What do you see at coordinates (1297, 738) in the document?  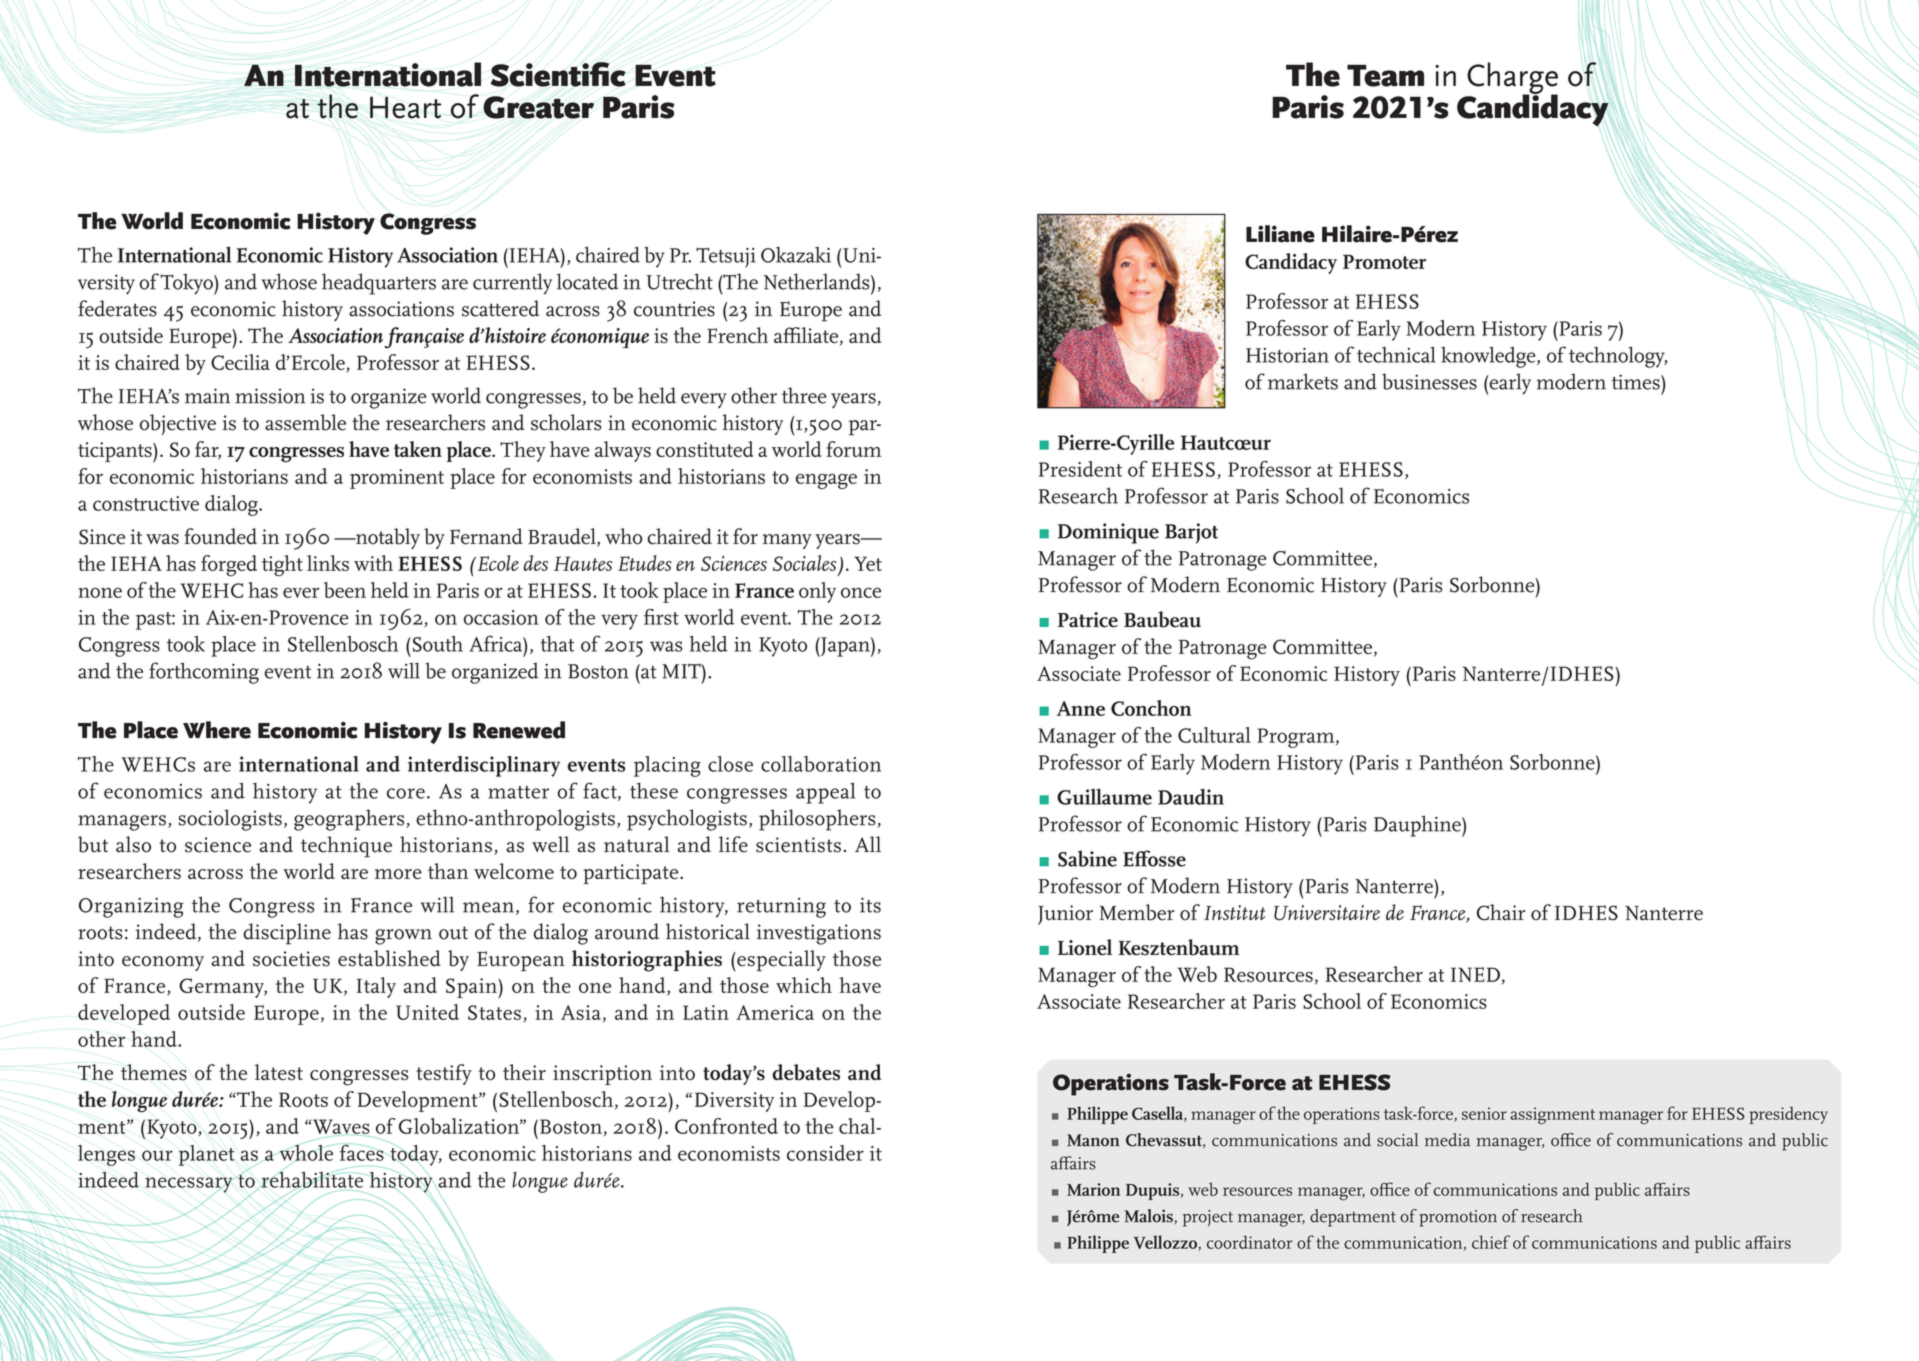 I see `Program` at bounding box center [1297, 738].
